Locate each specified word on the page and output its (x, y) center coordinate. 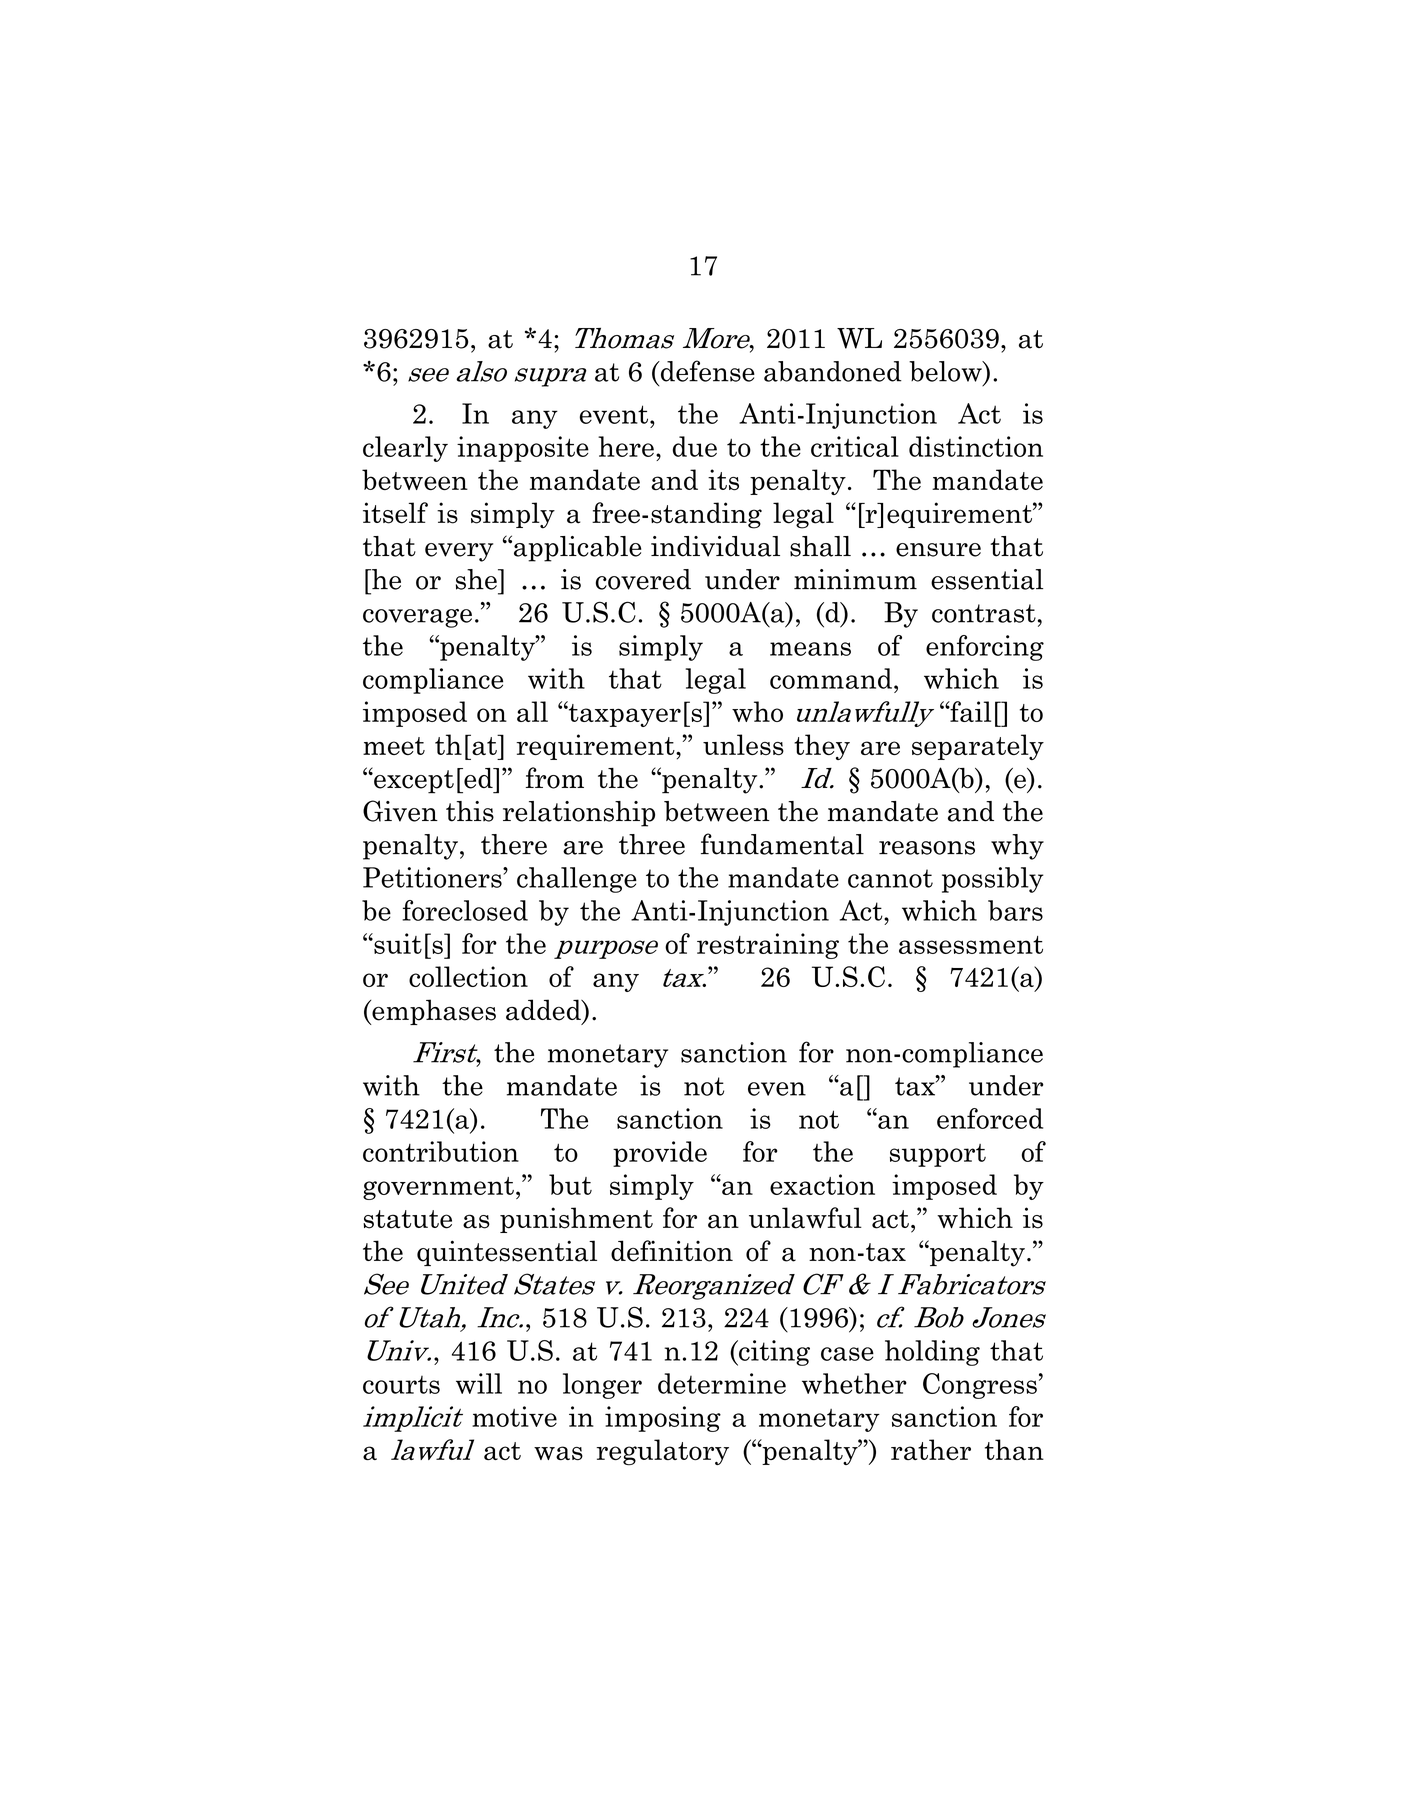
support (938, 1155)
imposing (663, 1419)
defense (706, 371)
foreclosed (465, 910)
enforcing (985, 648)
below (946, 371)
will (479, 1383)
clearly (405, 449)
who (757, 711)
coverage (417, 618)
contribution (441, 1151)
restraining (768, 946)
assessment (971, 945)
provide (660, 1154)
